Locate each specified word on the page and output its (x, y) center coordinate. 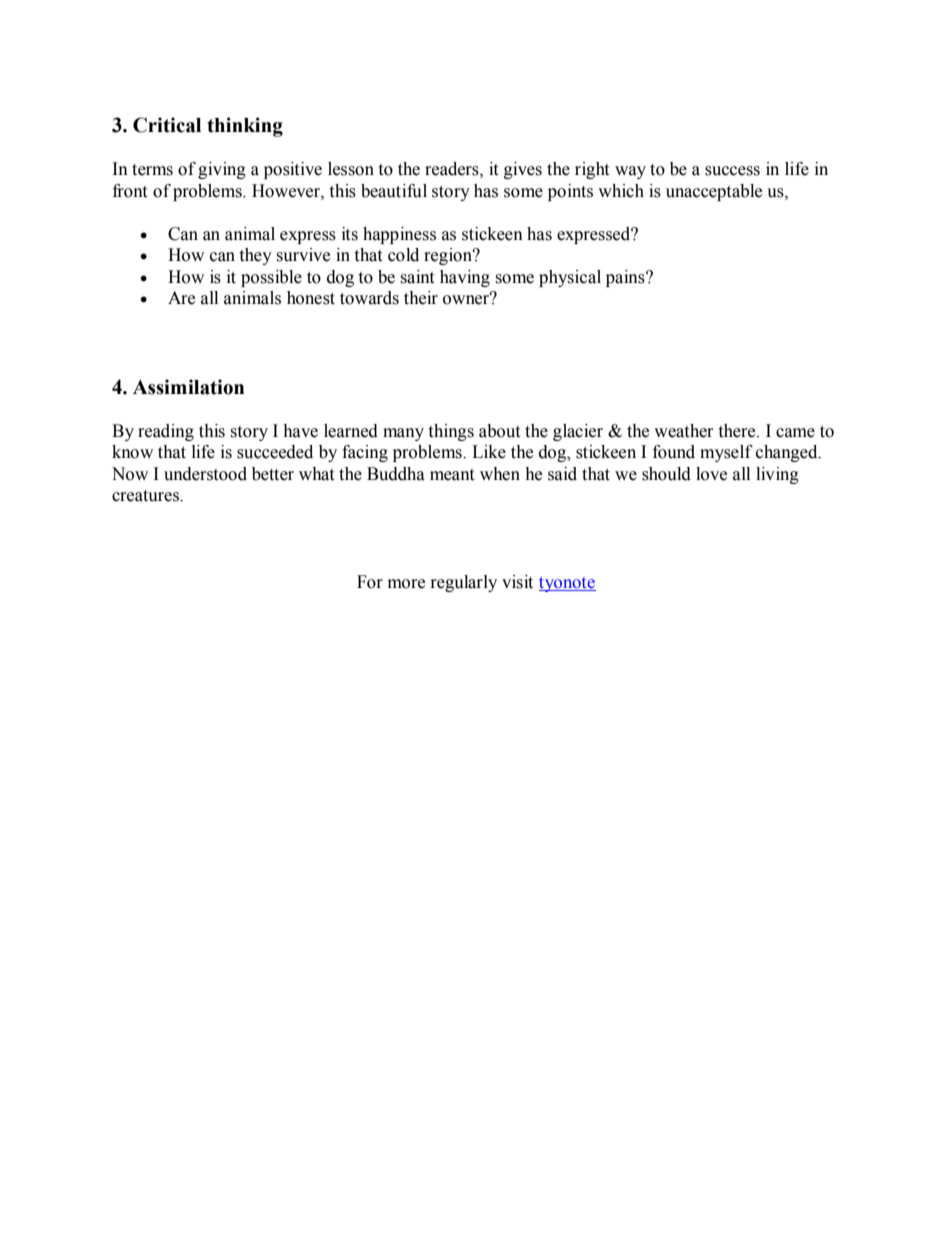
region (449, 256)
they (255, 256)
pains (626, 278)
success (732, 171)
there (738, 431)
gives (523, 170)
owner (467, 299)
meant (452, 475)
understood (205, 474)
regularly (464, 583)
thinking (245, 127)
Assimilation (188, 387)
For (370, 582)
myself (726, 453)
